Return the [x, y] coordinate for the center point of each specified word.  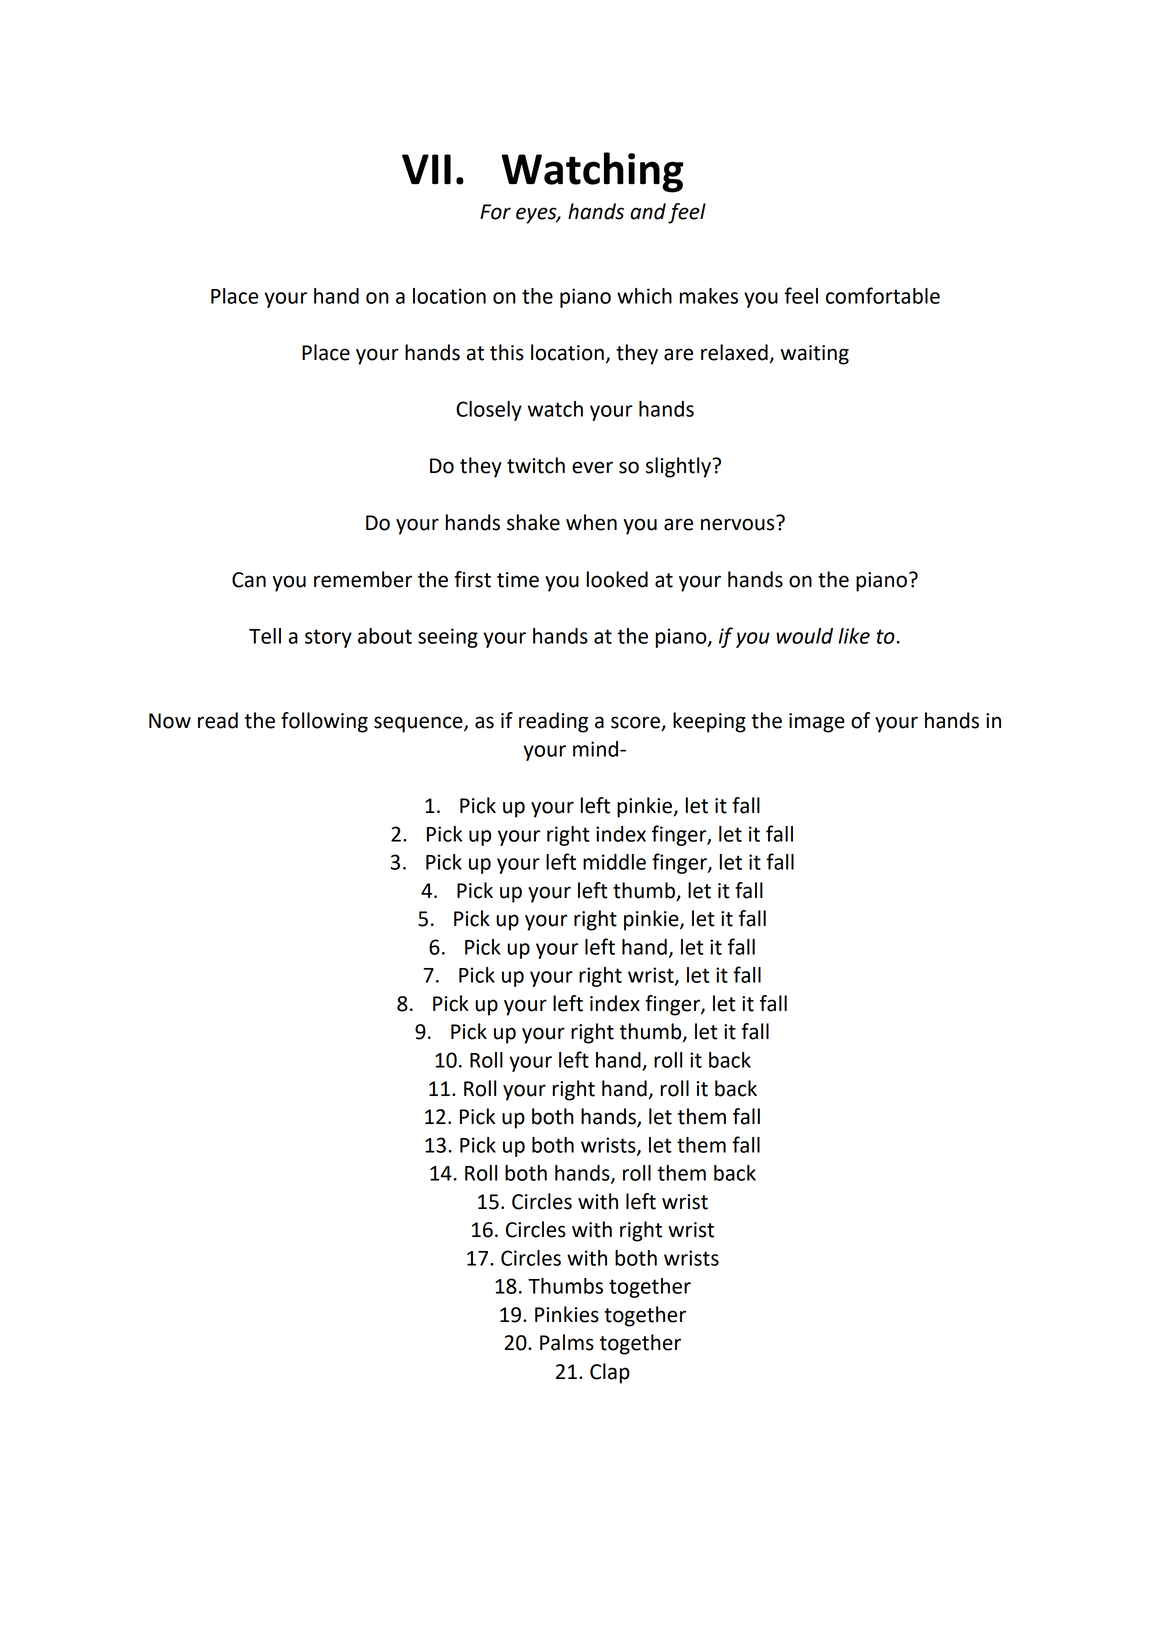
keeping [709, 722]
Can [249, 580]
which [644, 296]
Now [170, 721]
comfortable [883, 295]
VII [426, 169]
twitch [536, 465]
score [636, 723]
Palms [567, 1342]
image [817, 723]
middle [614, 862]
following [324, 722]
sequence [419, 724]
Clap [610, 1373]
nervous [739, 523]
